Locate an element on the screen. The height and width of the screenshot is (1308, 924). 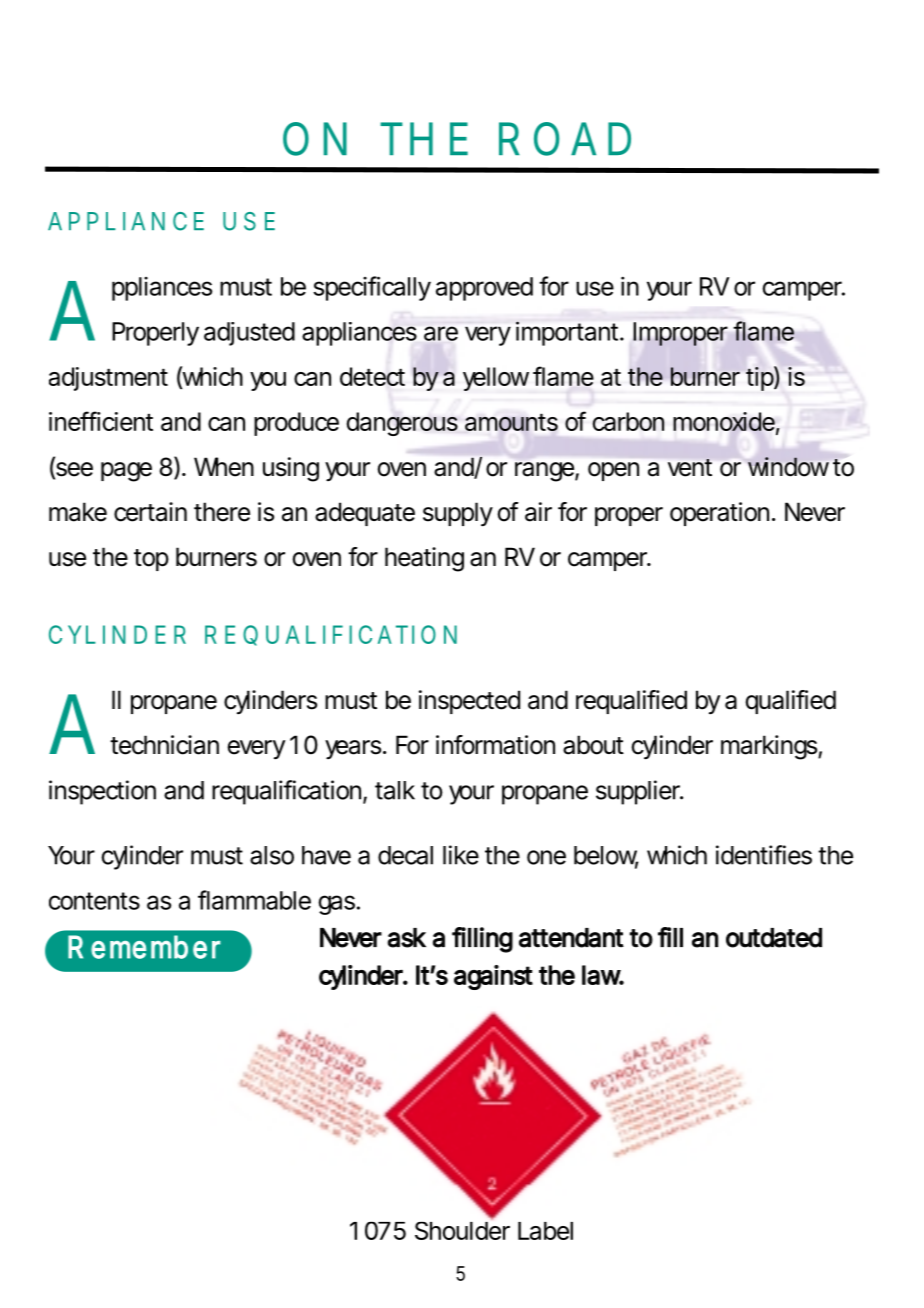
Shoulder is located at coordinates (462, 1229).
